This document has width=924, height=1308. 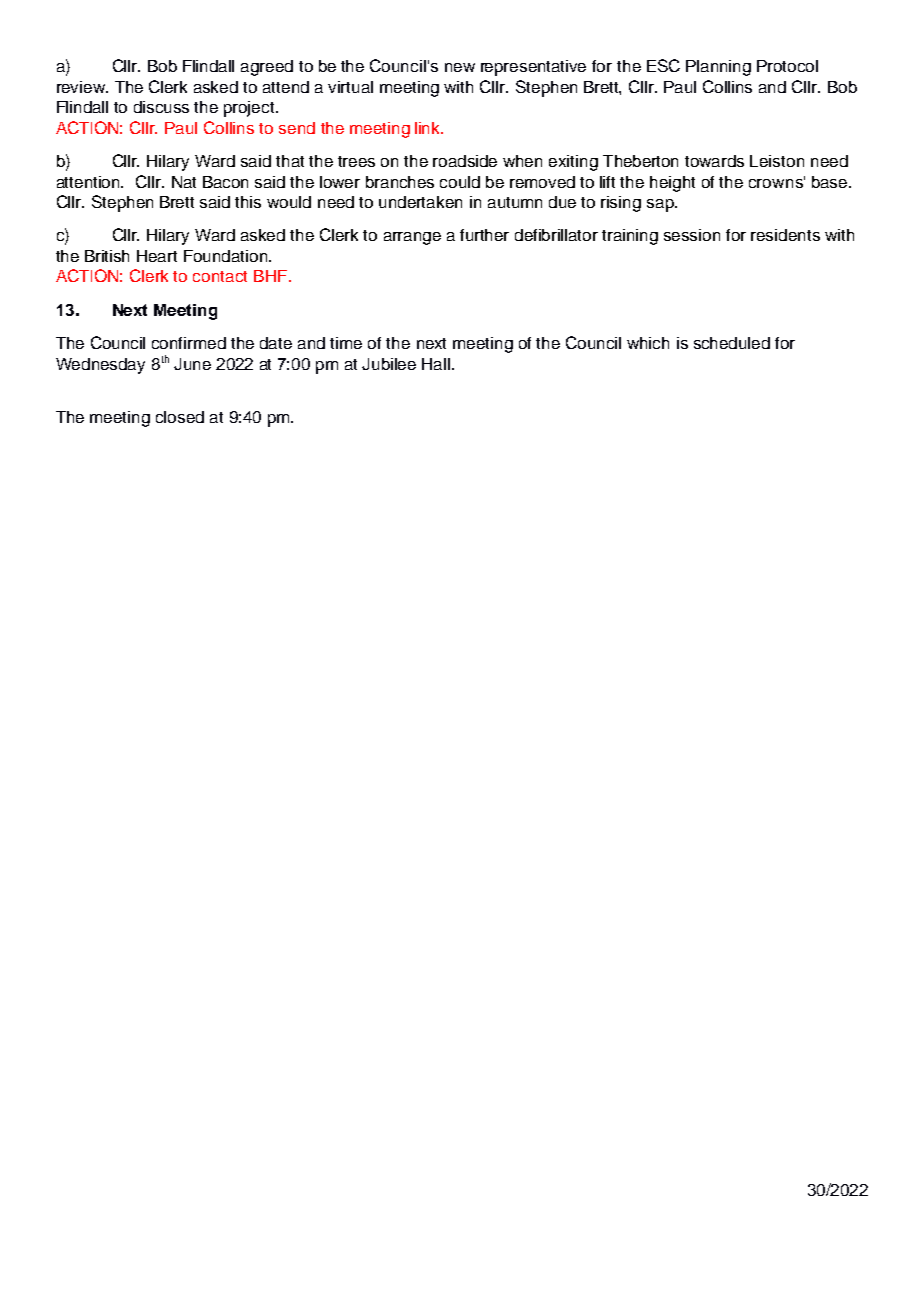 What do you see at coordinates (180, 417) in the document?
I see `closed` at bounding box center [180, 417].
